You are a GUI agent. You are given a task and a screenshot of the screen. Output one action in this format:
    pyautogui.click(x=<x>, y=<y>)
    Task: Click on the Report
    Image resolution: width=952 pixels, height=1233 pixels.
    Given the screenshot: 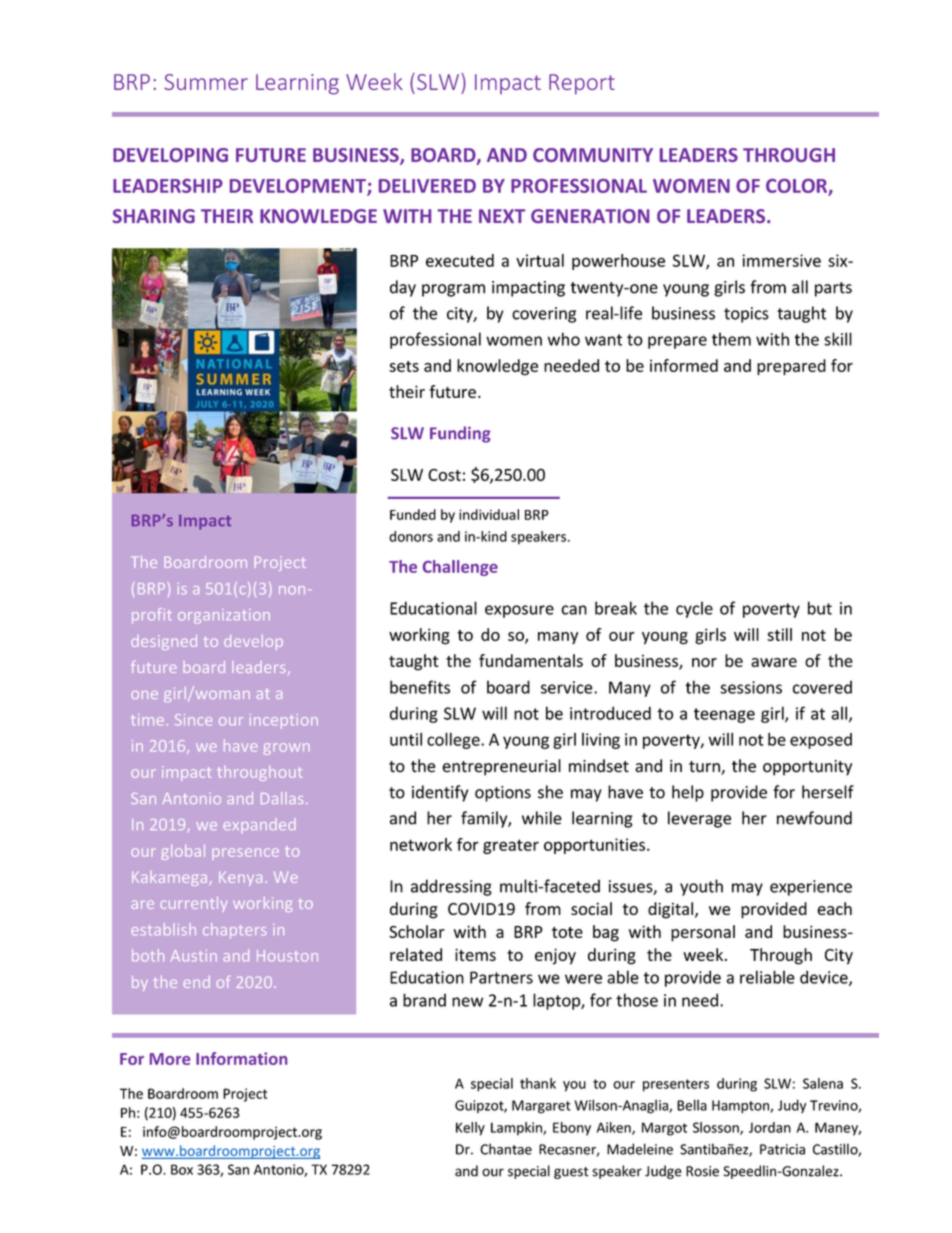 What is the action you would take?
    pyautogui.click(x=582, y=84)
